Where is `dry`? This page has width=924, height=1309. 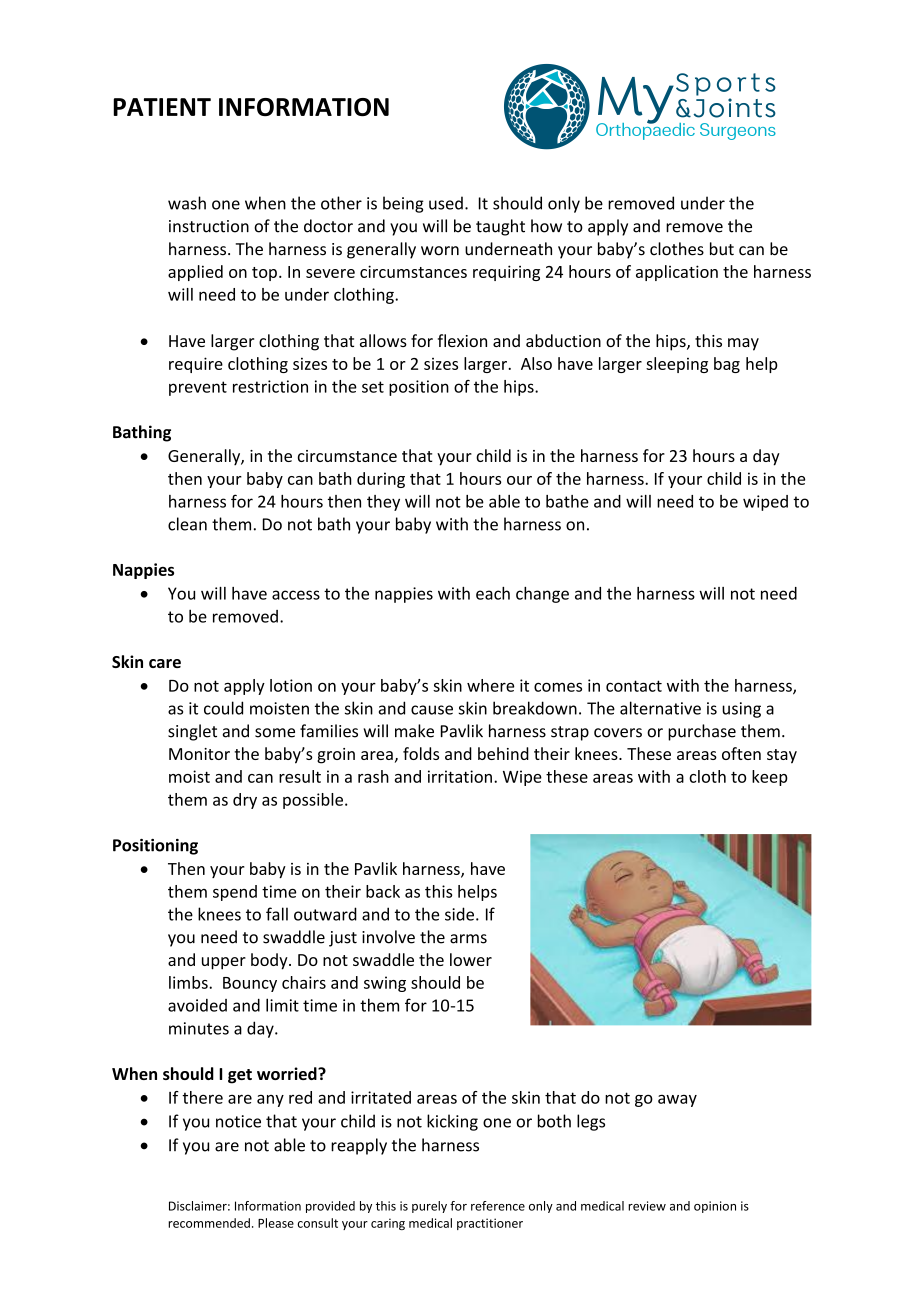 dry is located at coordinates (245, 801).
